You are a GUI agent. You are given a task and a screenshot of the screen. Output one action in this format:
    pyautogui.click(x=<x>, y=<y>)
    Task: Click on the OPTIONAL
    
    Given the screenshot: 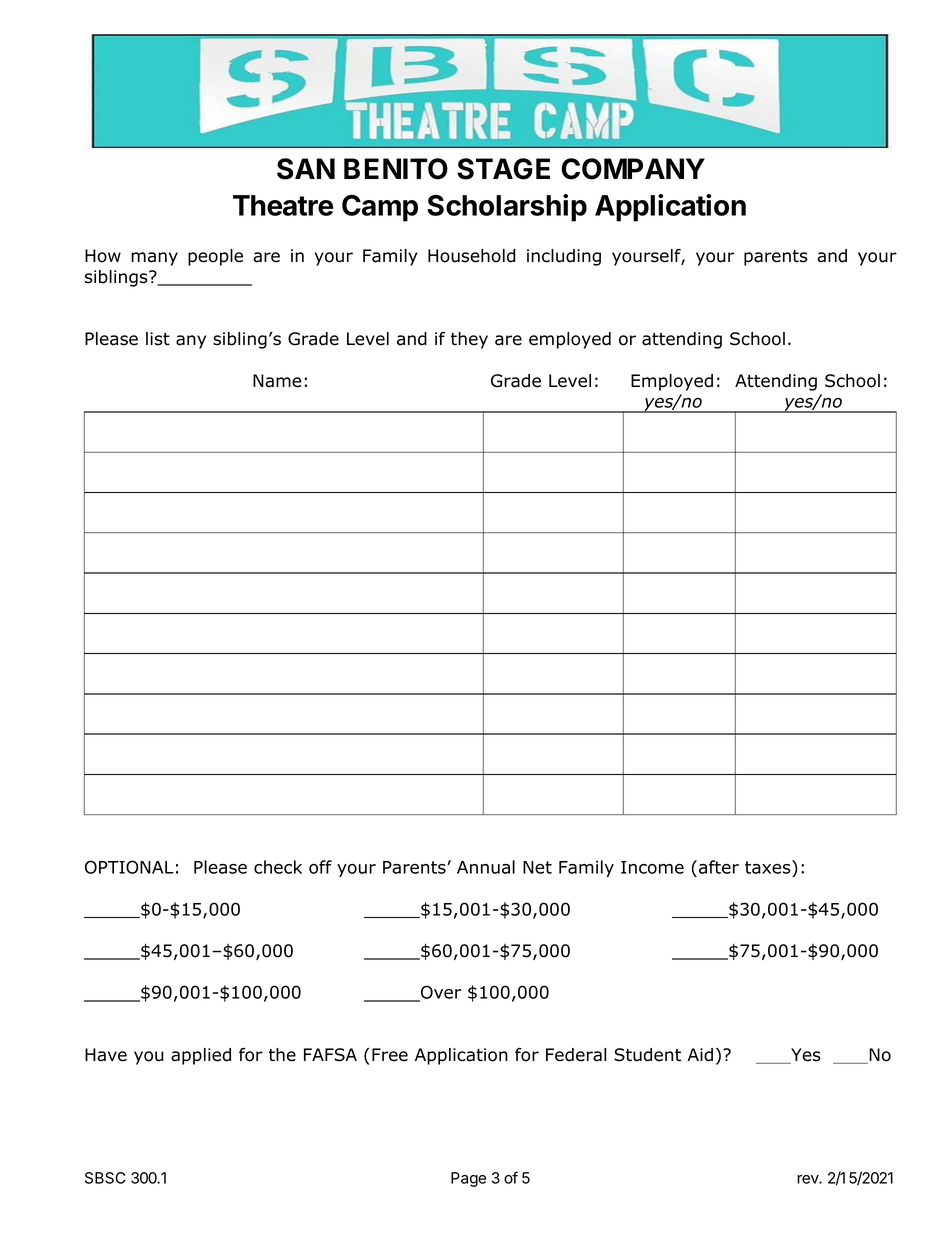 What is the action you would take?
    pyautogui.click(x=129, y=867)
